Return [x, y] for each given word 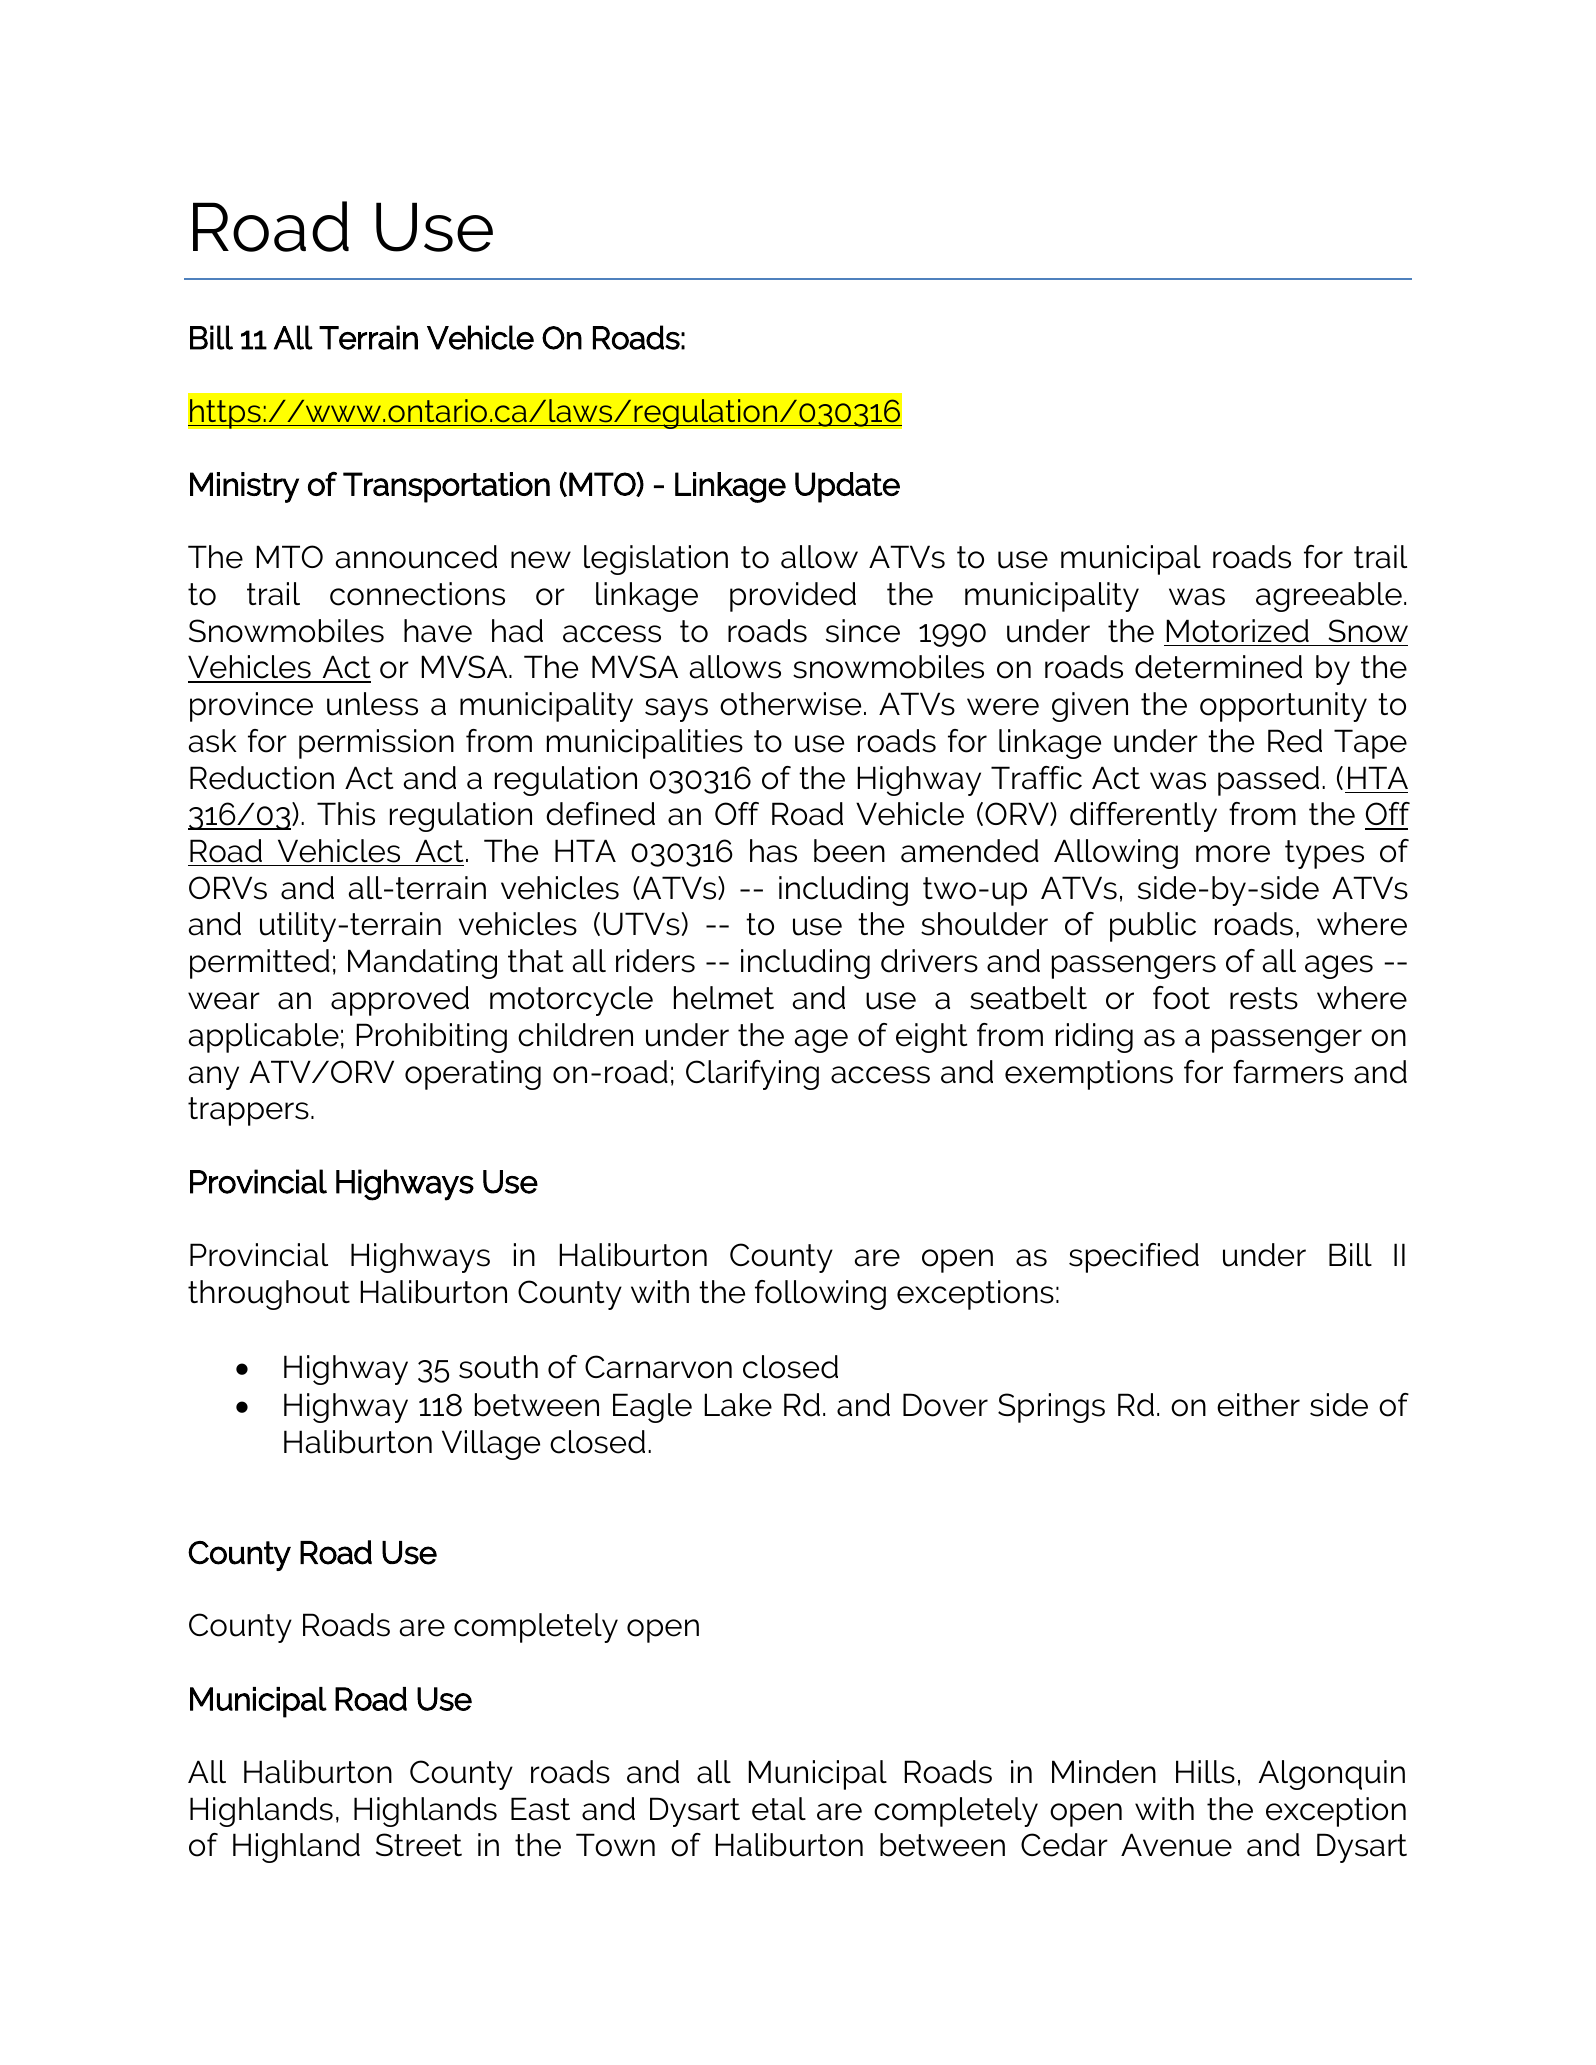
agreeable [1329, 597]
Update [847, 487]
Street [419, 1845]
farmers [1288, 1072]
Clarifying [752, 1075]
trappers [248, 1111]
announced [416, 557]
